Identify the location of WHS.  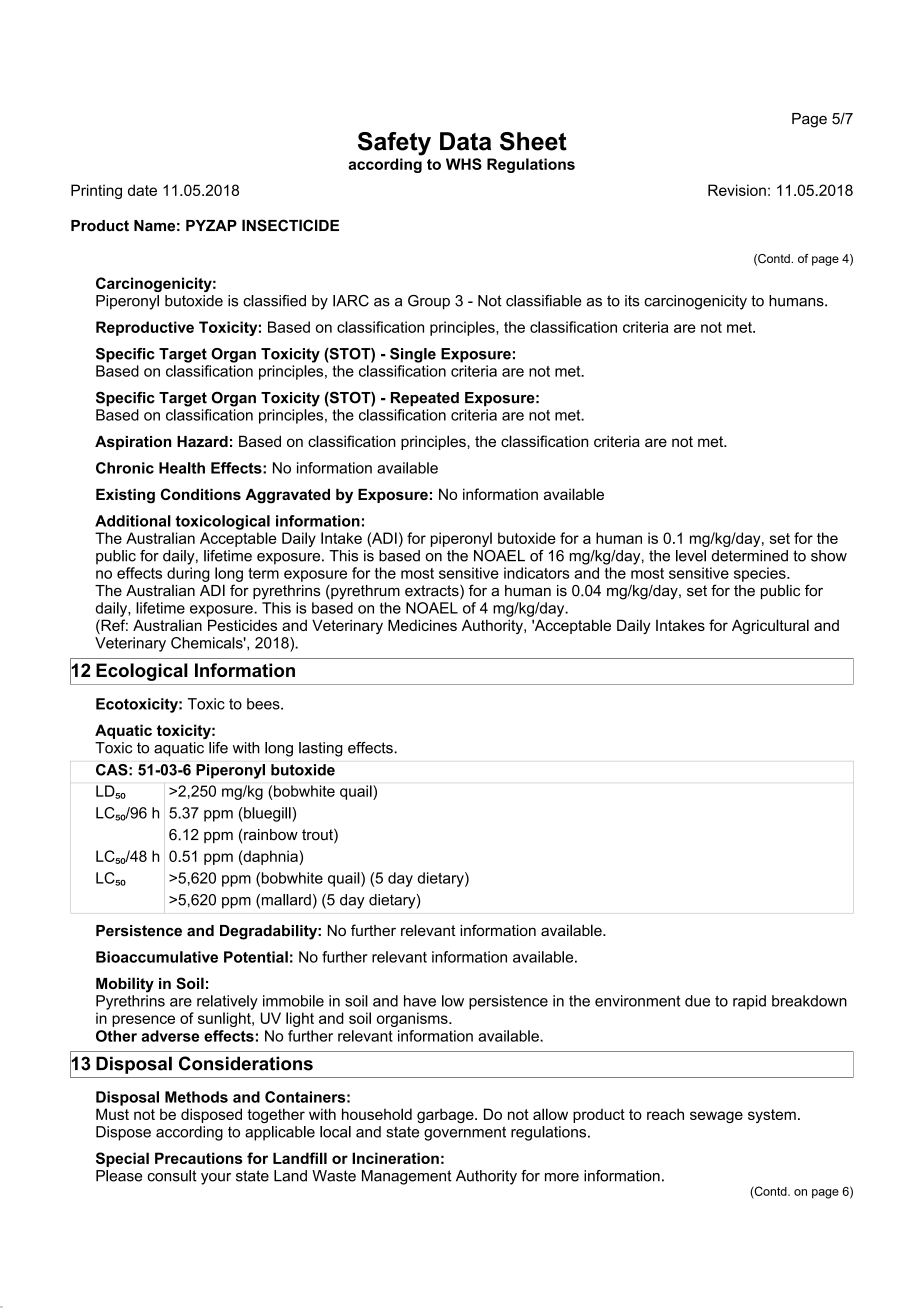
(464, 164).
